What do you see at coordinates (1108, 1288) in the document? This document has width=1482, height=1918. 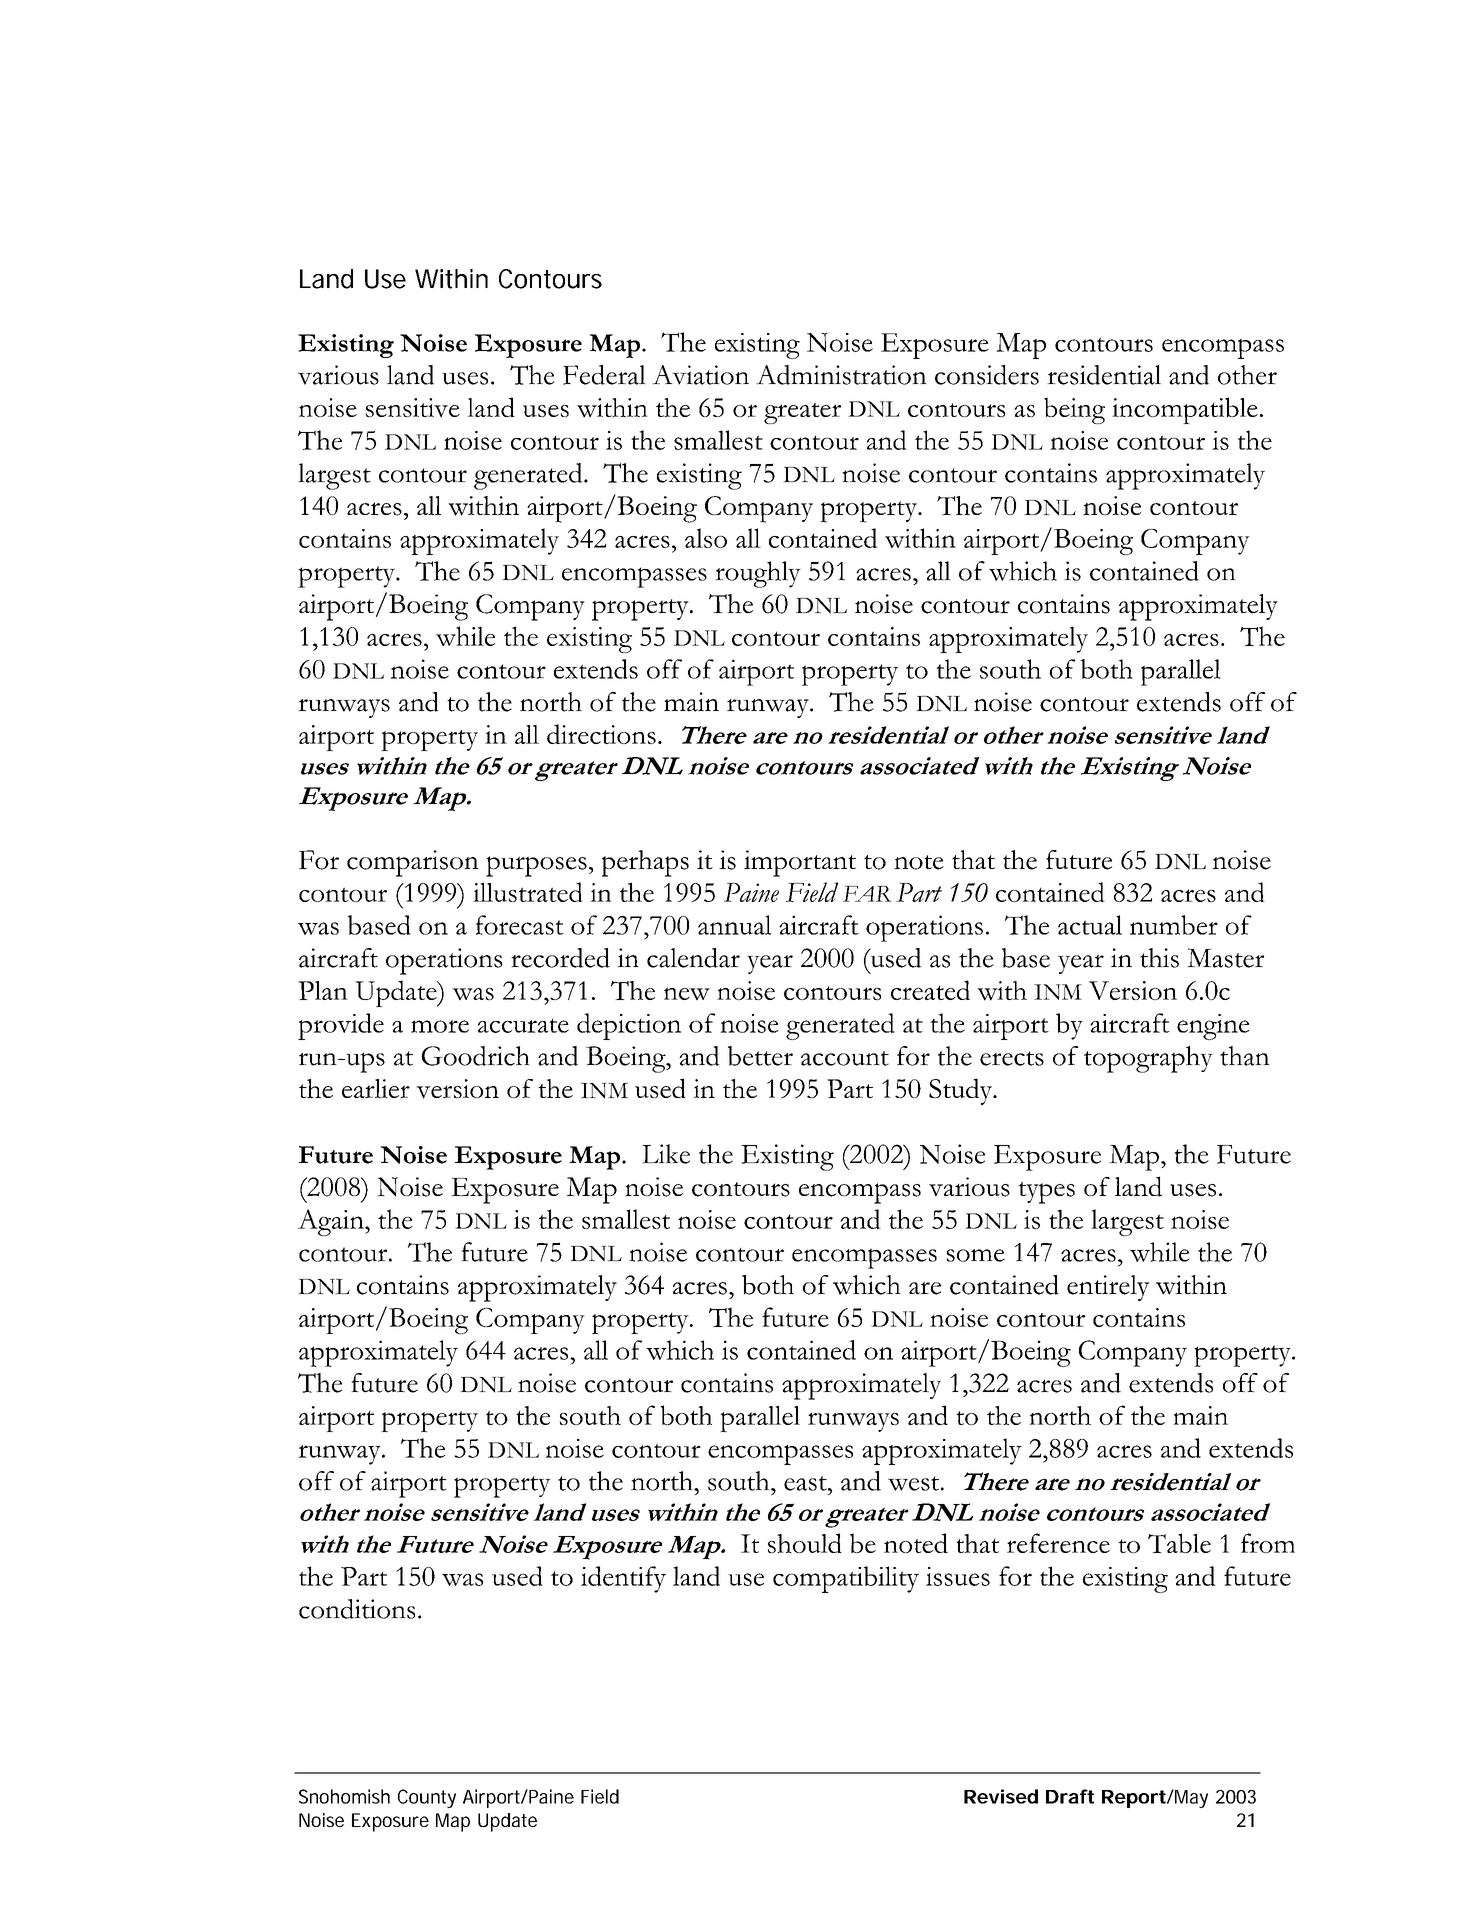 I see `entirely` at bounding box center [1108, 1288].
